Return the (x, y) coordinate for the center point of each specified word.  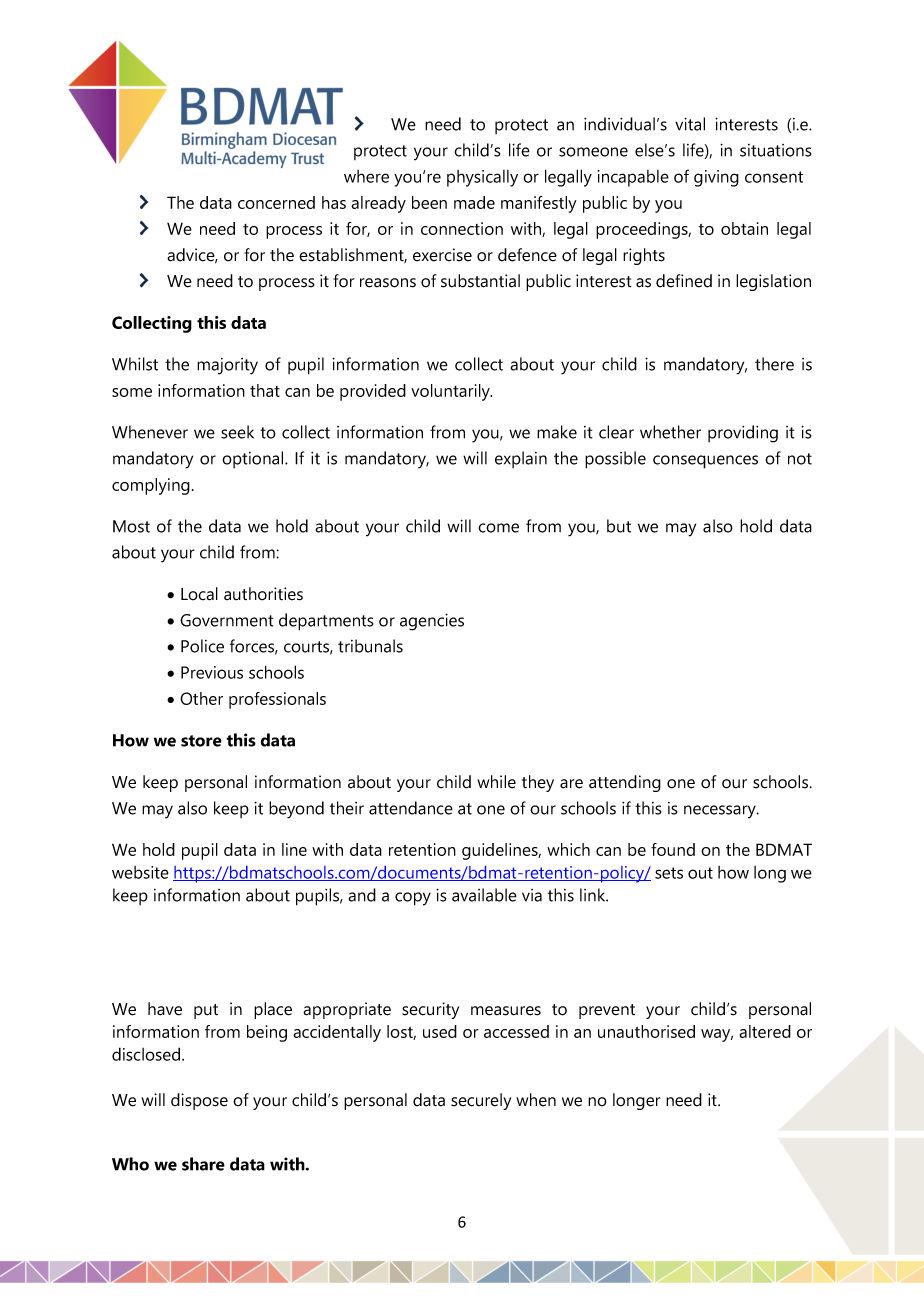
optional (254, 459)
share (203, 1164)
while (496, 782)
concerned (276, 202)
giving (716, 178)
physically (482, 178)
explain (521, 459)
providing (743, 434)
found (673, 849)
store (201, 741)
